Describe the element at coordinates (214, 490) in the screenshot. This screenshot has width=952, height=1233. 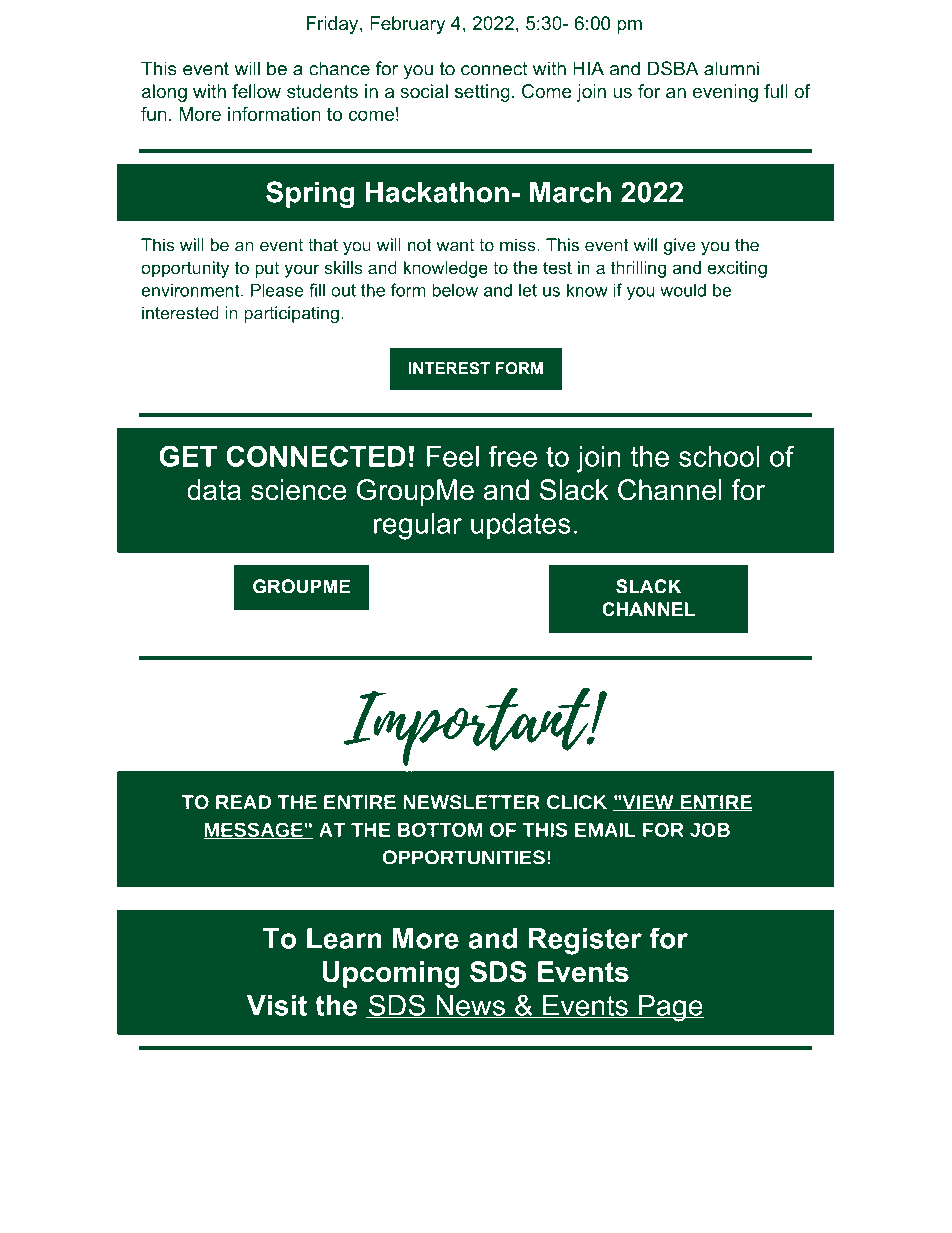
I see `data` at that location.
